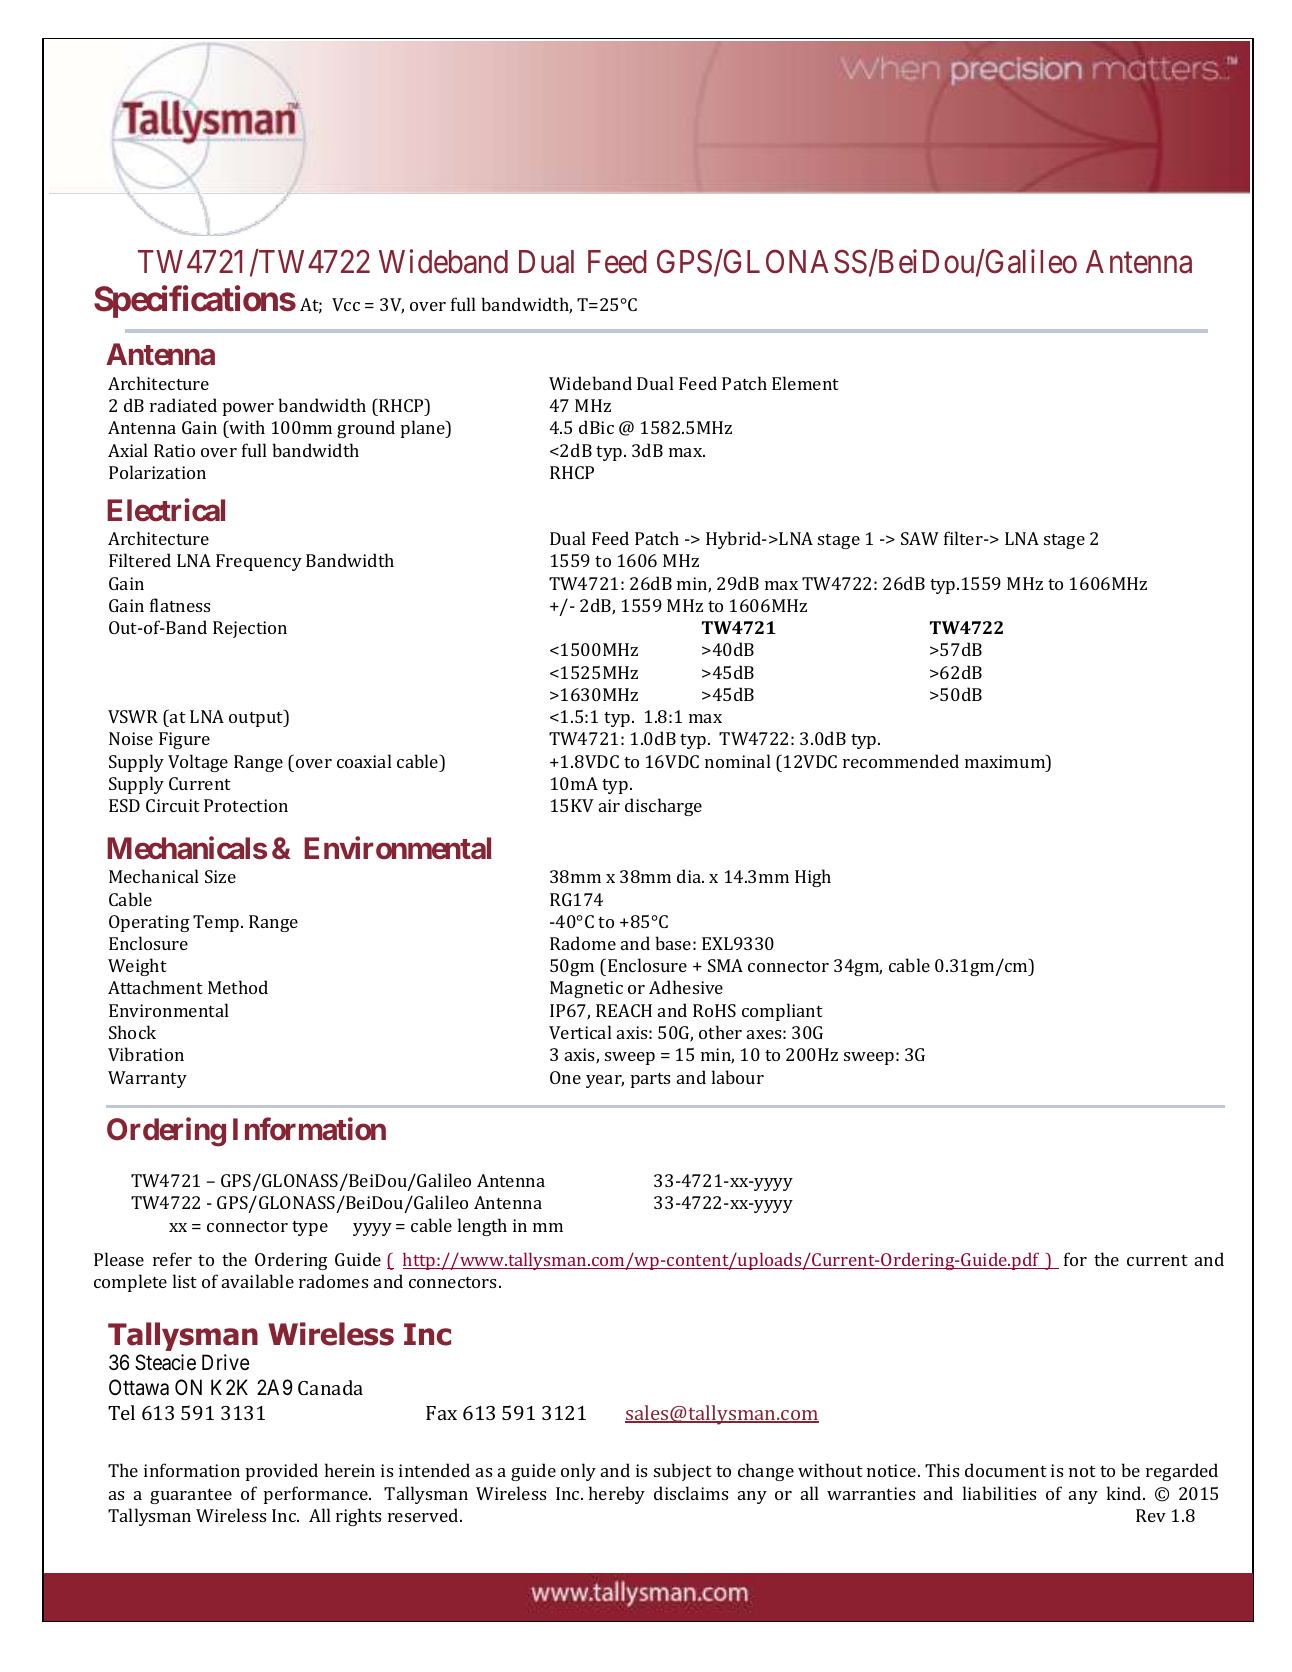 The image size is (1292, 1672). What do you see at coordinates (624, 1010) in the page?
I see `REACH` at bounding box center [624, 1010].
